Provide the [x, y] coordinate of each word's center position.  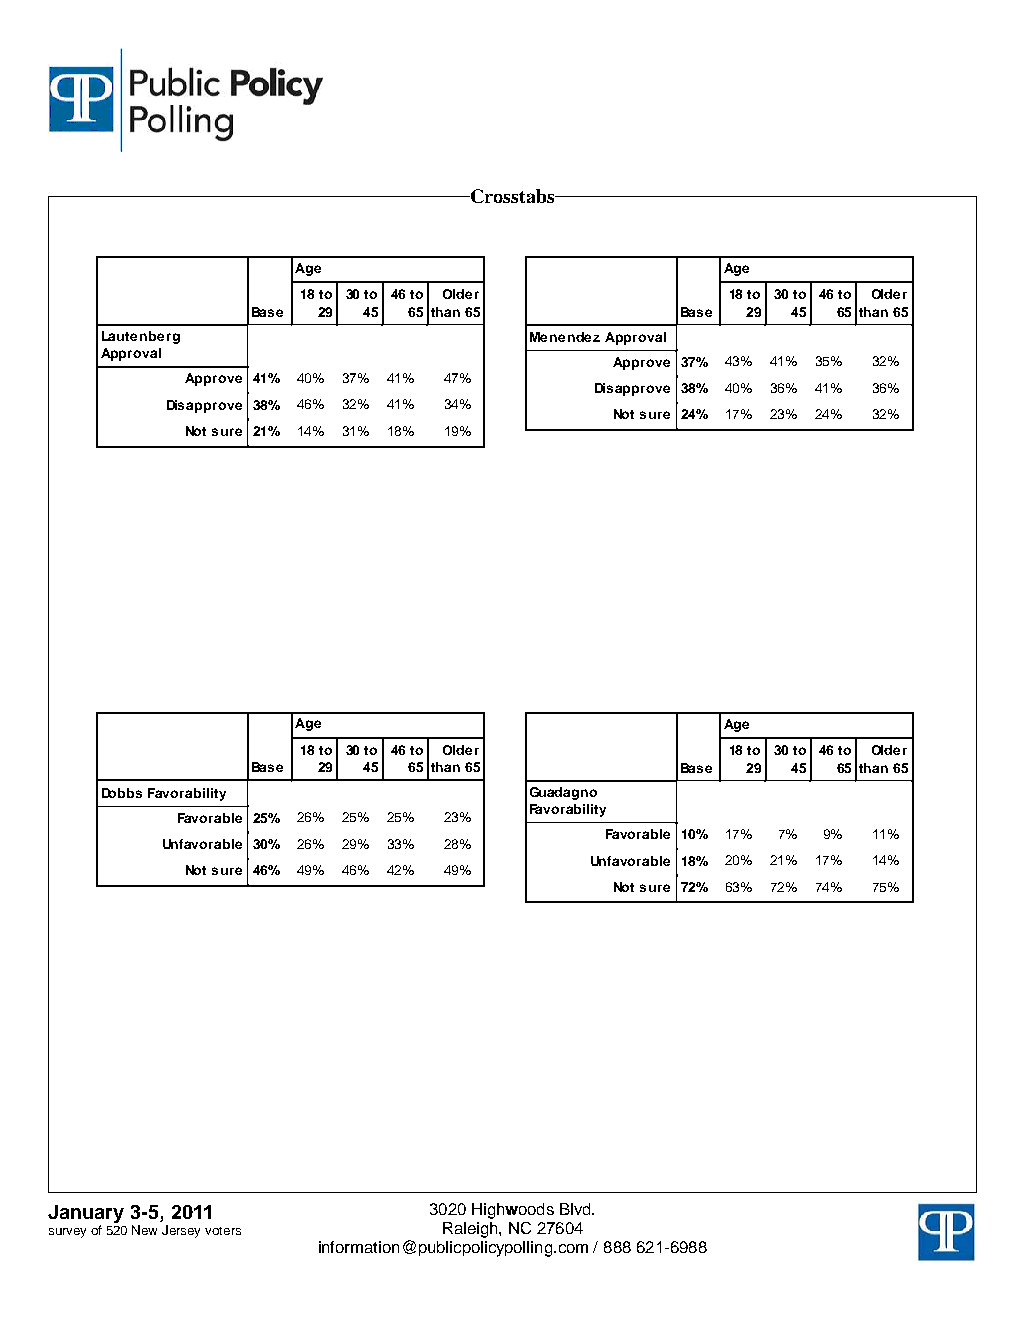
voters [223, 1231]
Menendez [565, 337]
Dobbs [122, 793]
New [144, 1230]
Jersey [181, 1231]
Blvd [576, 1209]
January [86, 1215]
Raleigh [471, 1230]
